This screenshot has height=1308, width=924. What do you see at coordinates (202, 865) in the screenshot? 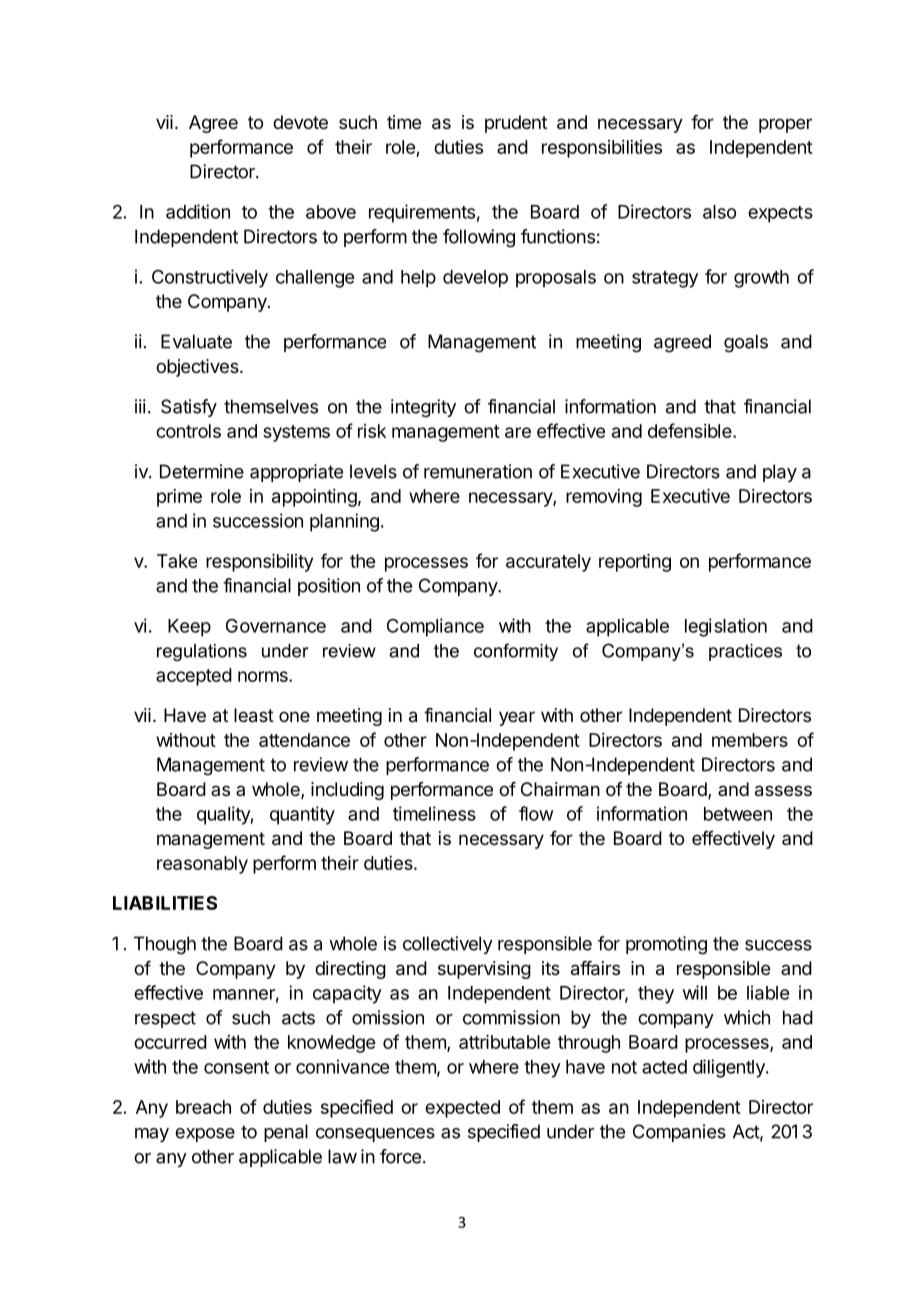
I see `reasonably` at bounding box center [202, 865].
